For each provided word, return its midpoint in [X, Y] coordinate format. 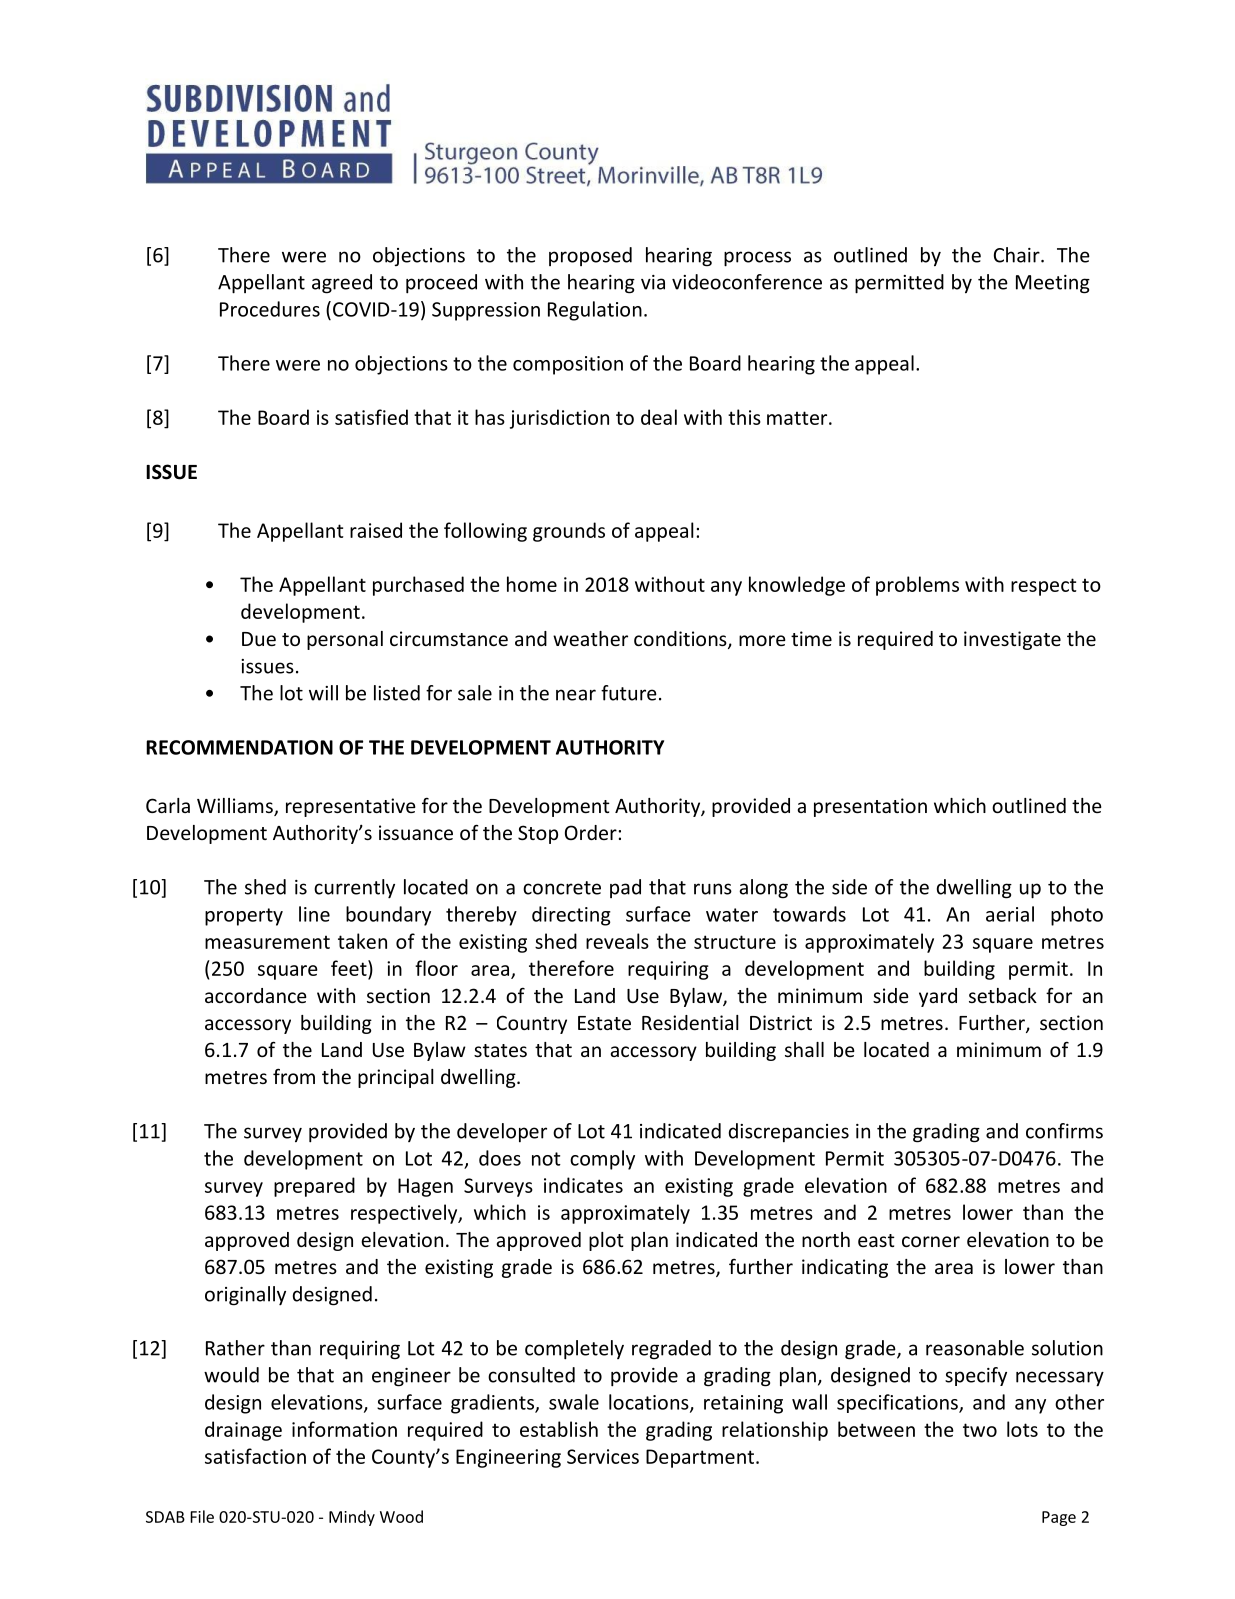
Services [603, 1456]
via [653, 282]
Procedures [270, 309]
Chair [1018, 255]
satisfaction [255, 1456]
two [980, 1430]
